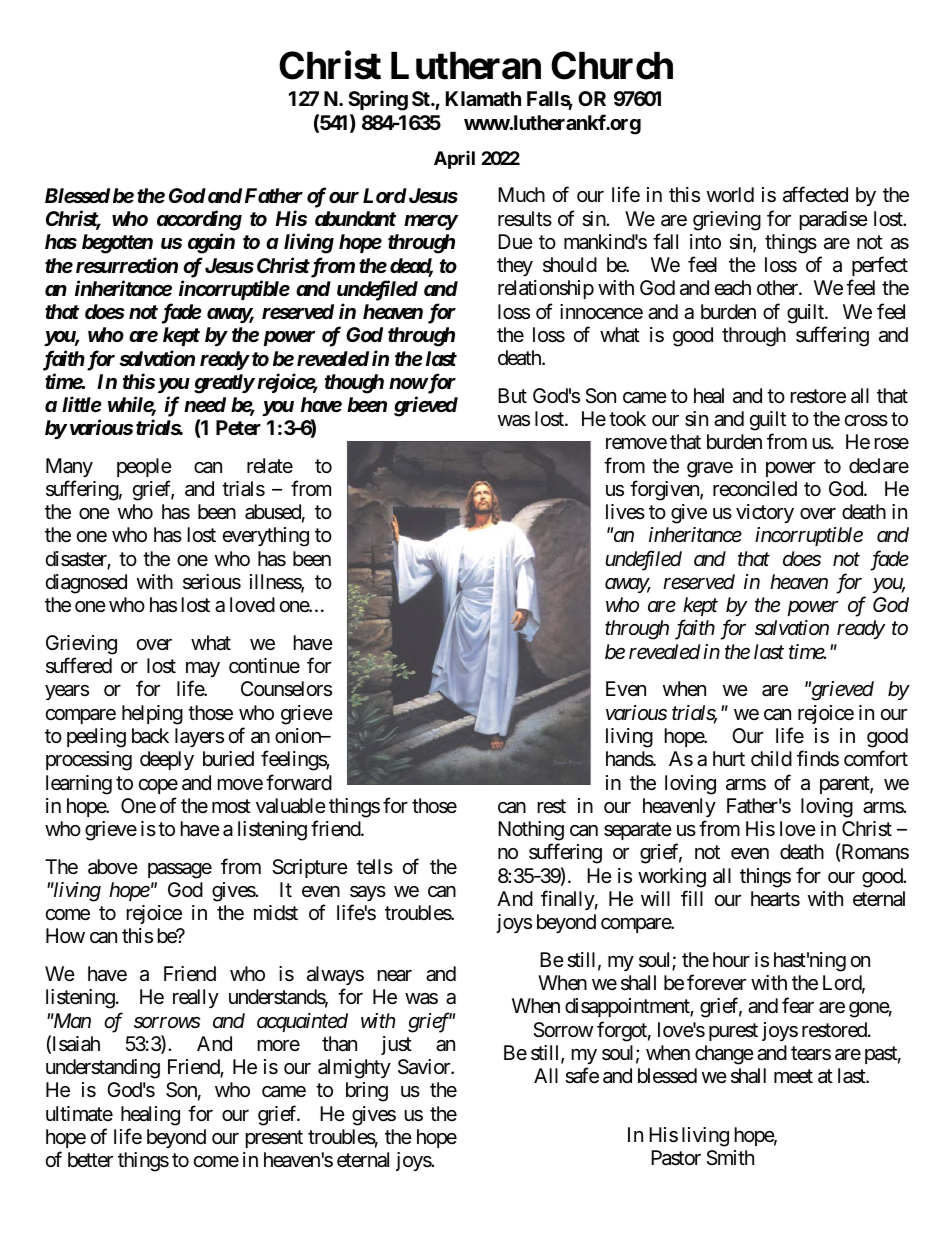 The height and width of the document is (1233, 952). Describe the element at coordinates (454, 160) in the document. I see `April` at that location.
